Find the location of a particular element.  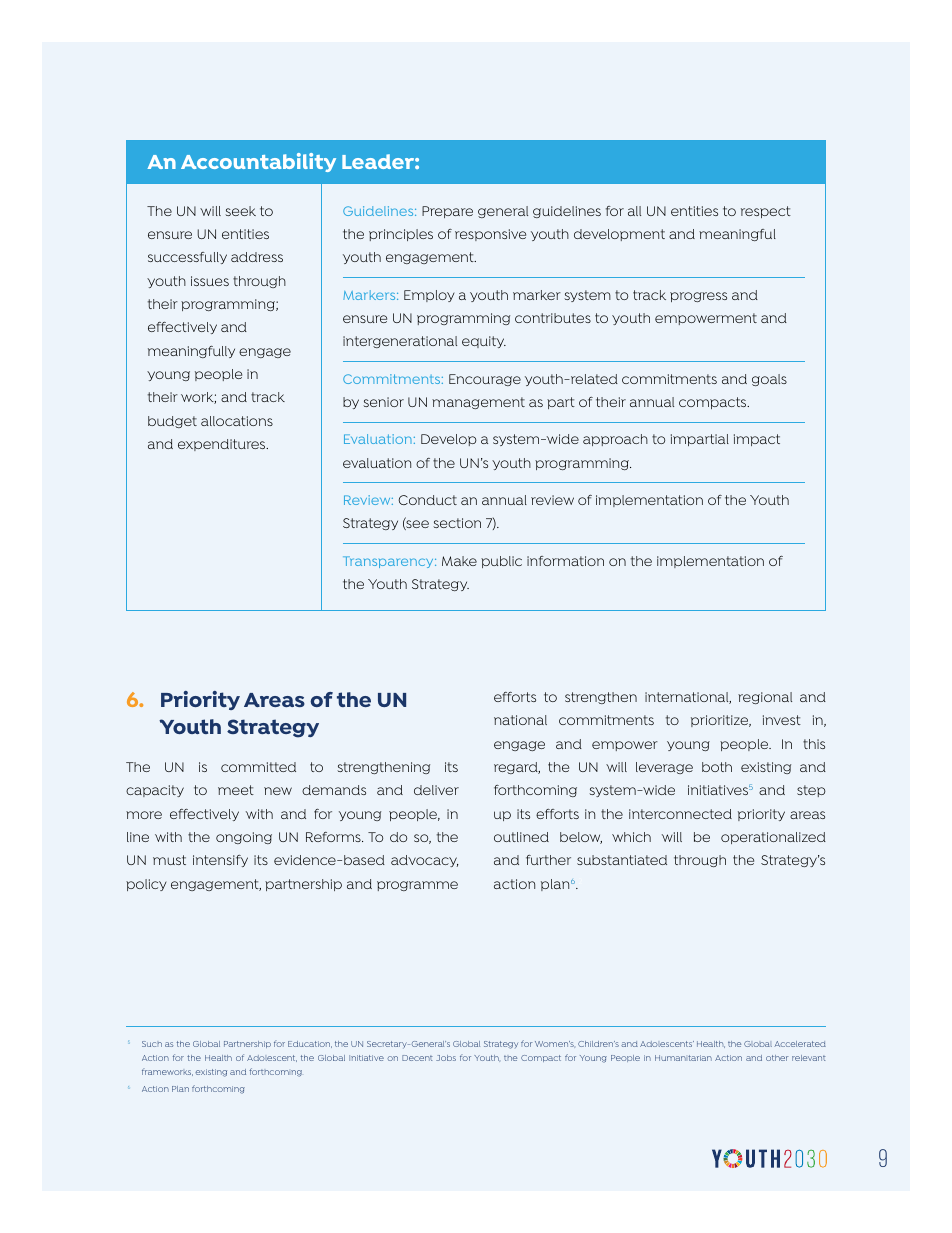

ongoing is located at coordinates (244, 838).
